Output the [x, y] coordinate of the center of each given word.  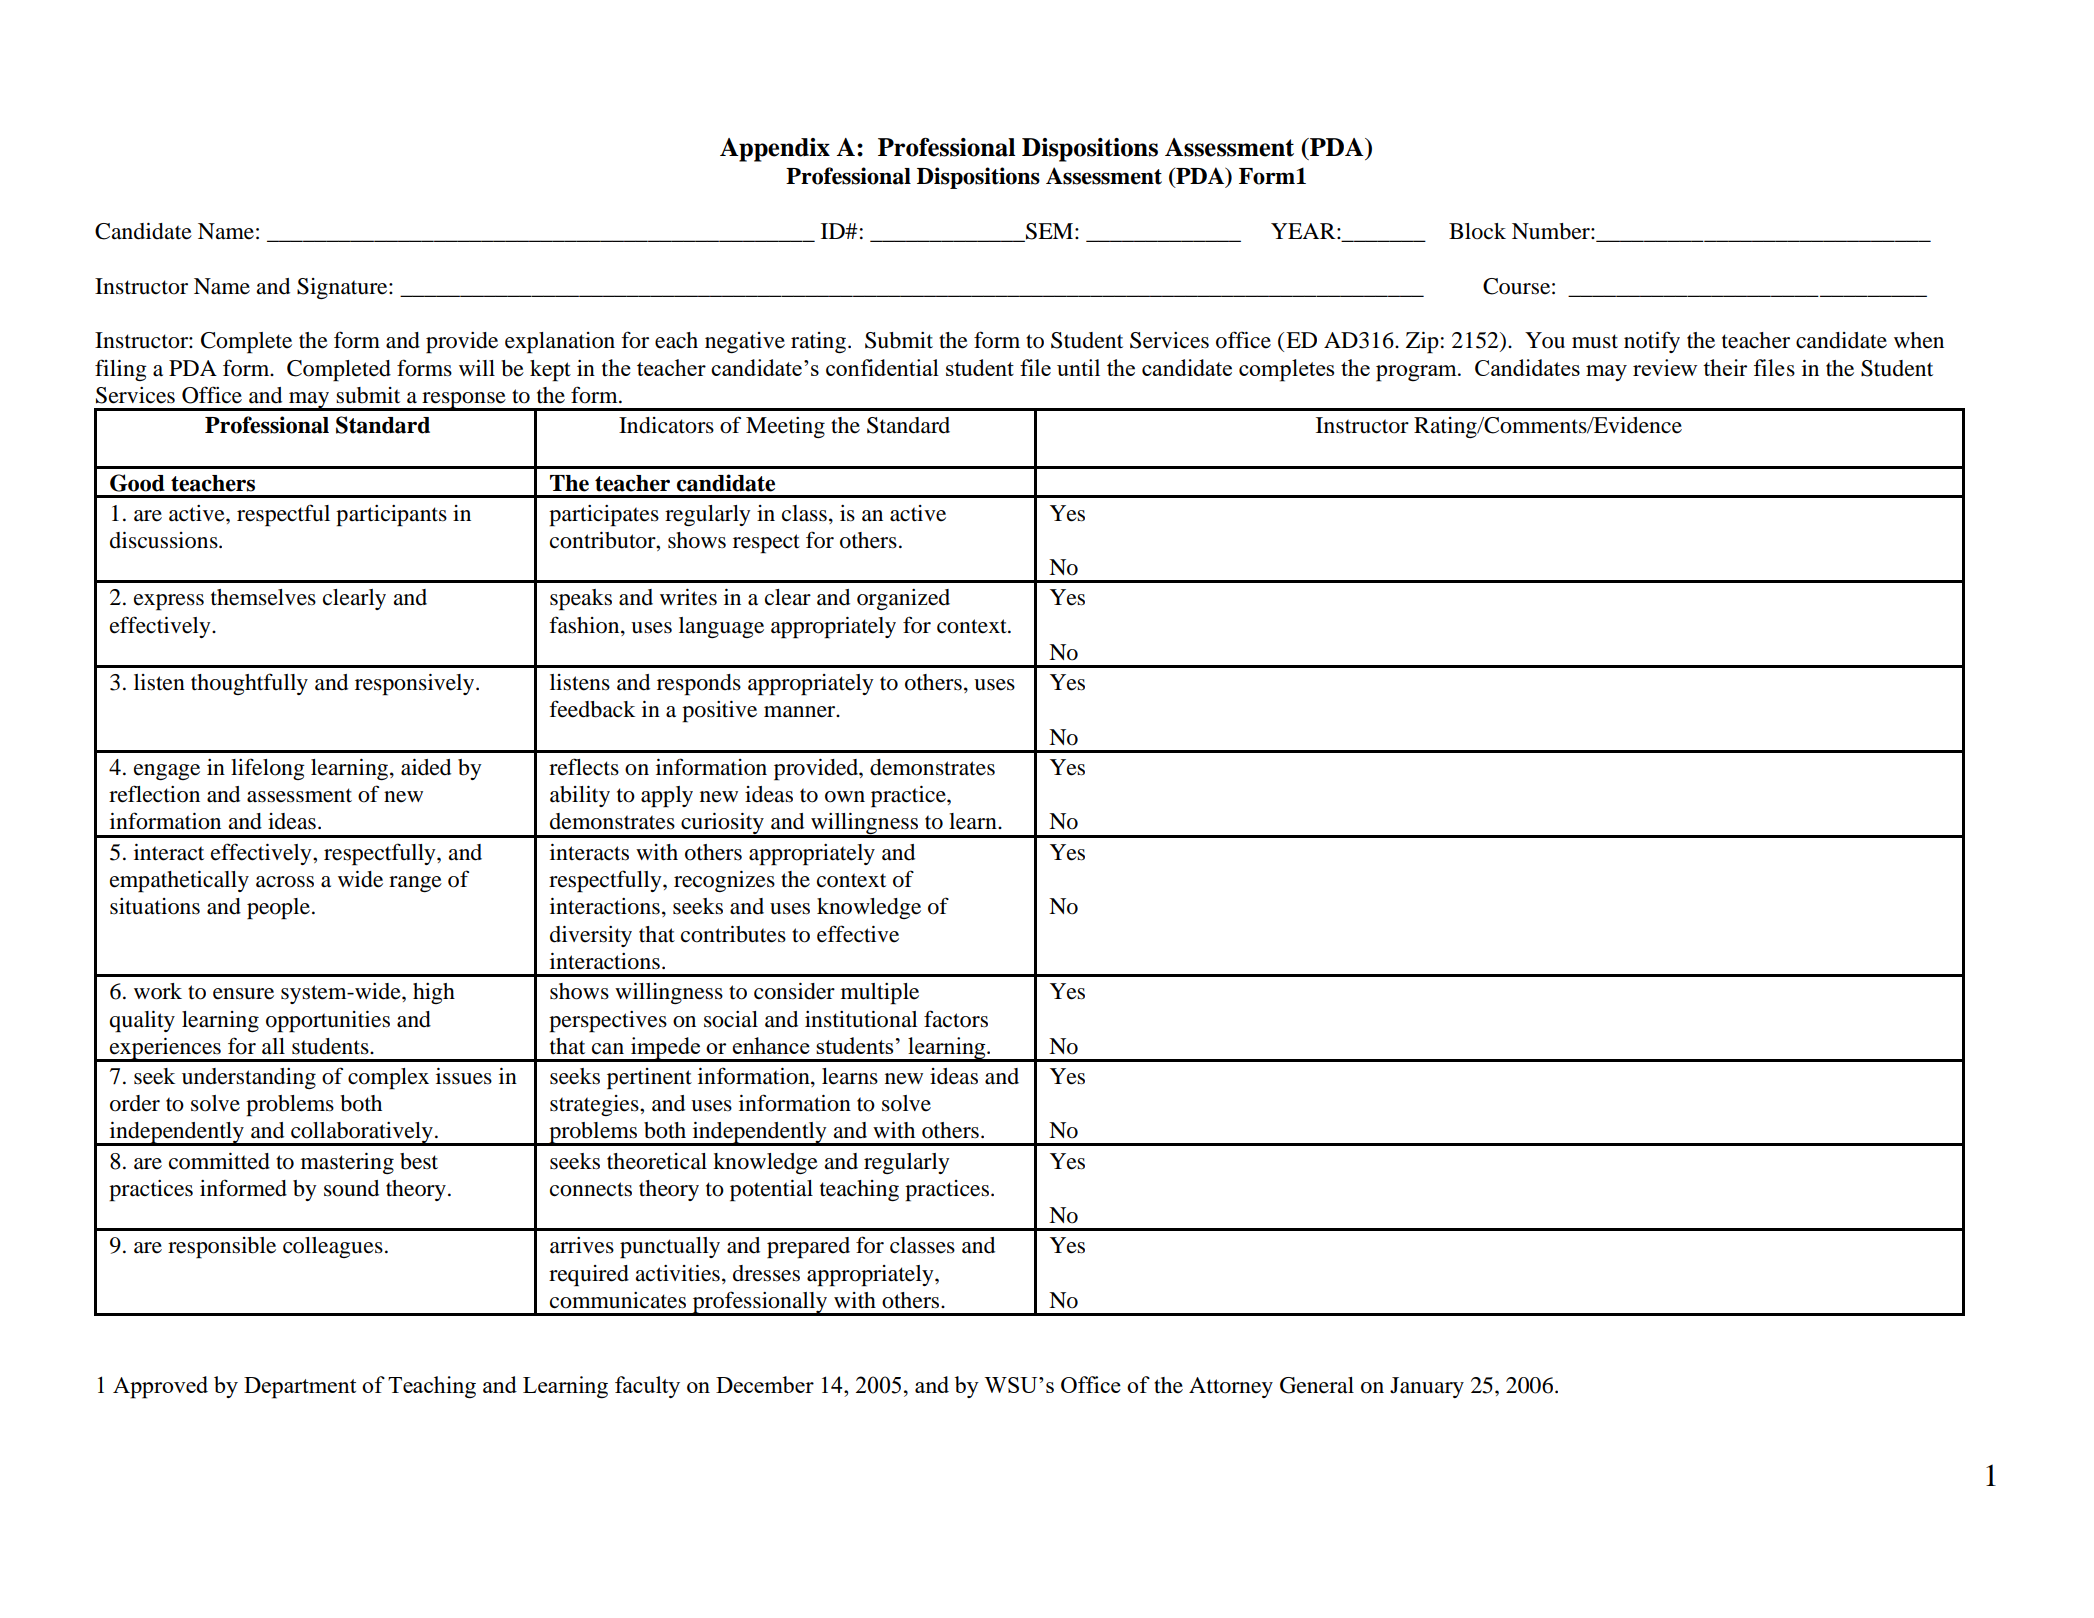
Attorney [1231, 1387]
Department [300, 1388]
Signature [343, 288]
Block [1477, 231]
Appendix [775, 150]
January [1427, 1387]
